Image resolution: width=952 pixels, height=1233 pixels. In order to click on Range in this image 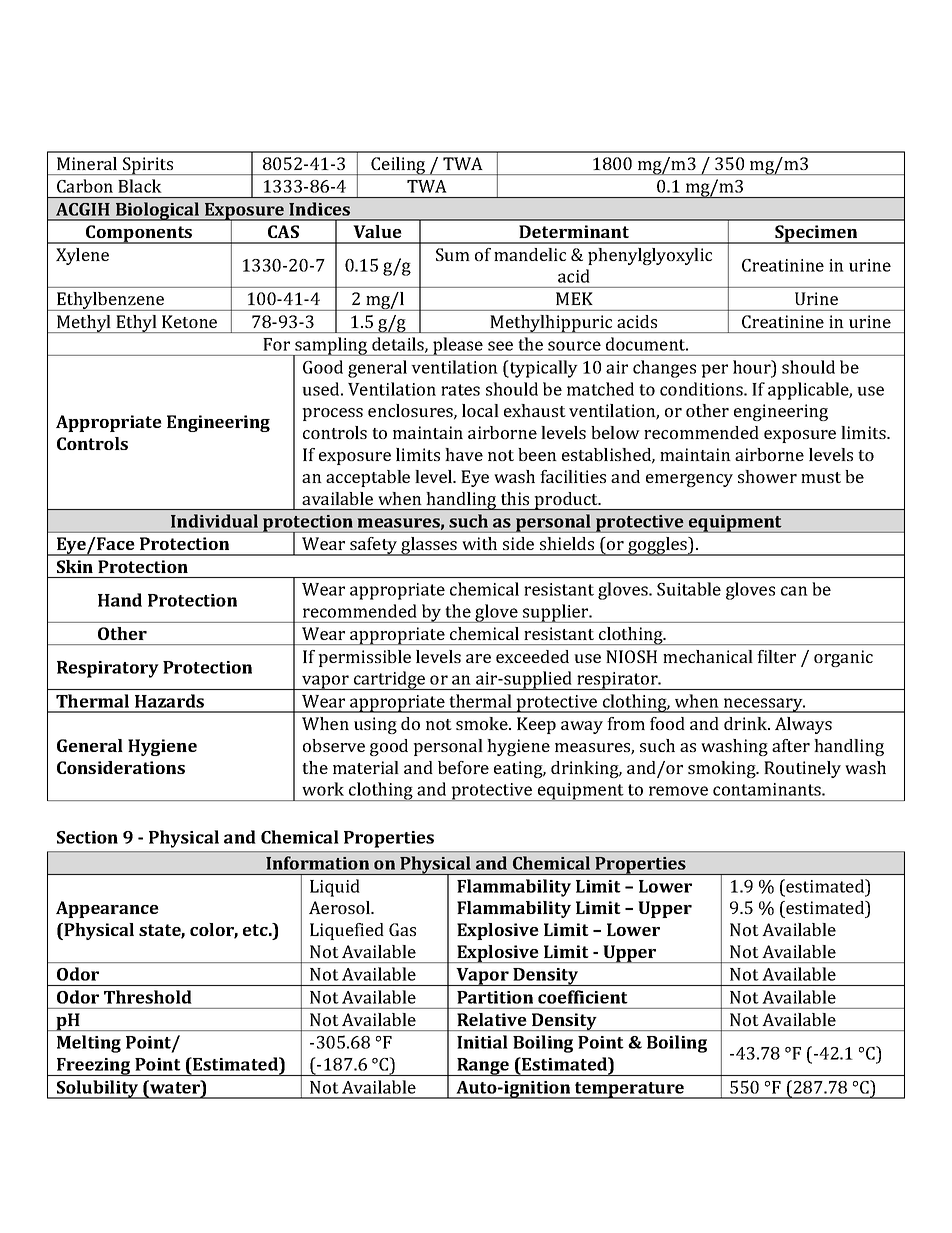, I will do `click(483, 1067)`.
